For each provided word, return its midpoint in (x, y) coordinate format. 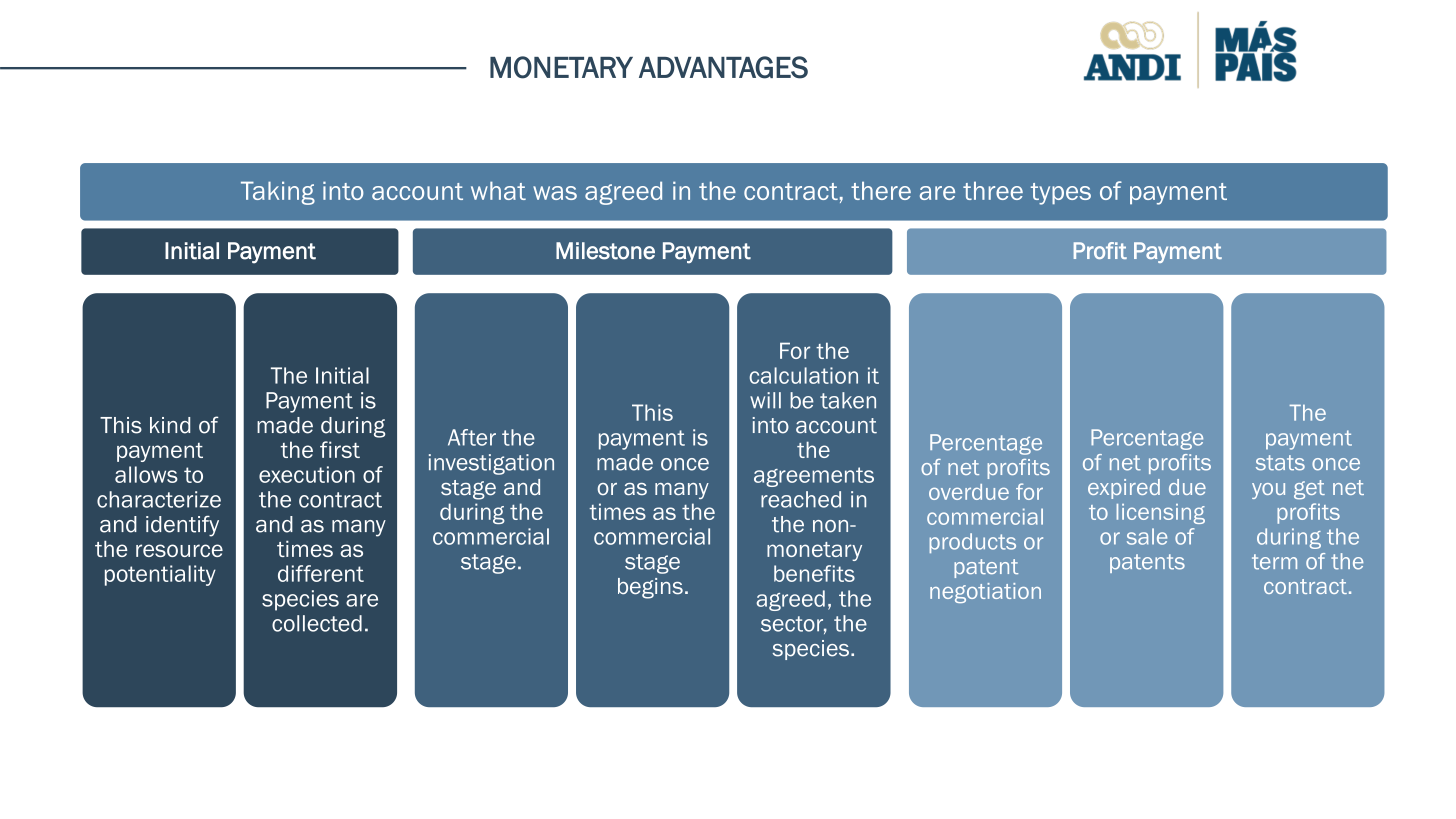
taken (848, 400)
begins (650, 588)
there (881, 190)
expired (1124, 489)
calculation (803, 375)
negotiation (985, 593)
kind (170, 425)
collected (317, 623)
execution (307, 474)
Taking (278, 193)
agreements (814, 477)
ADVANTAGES (723, 67)
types (1061, 194)
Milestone (605, 251)
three (993, 190)
